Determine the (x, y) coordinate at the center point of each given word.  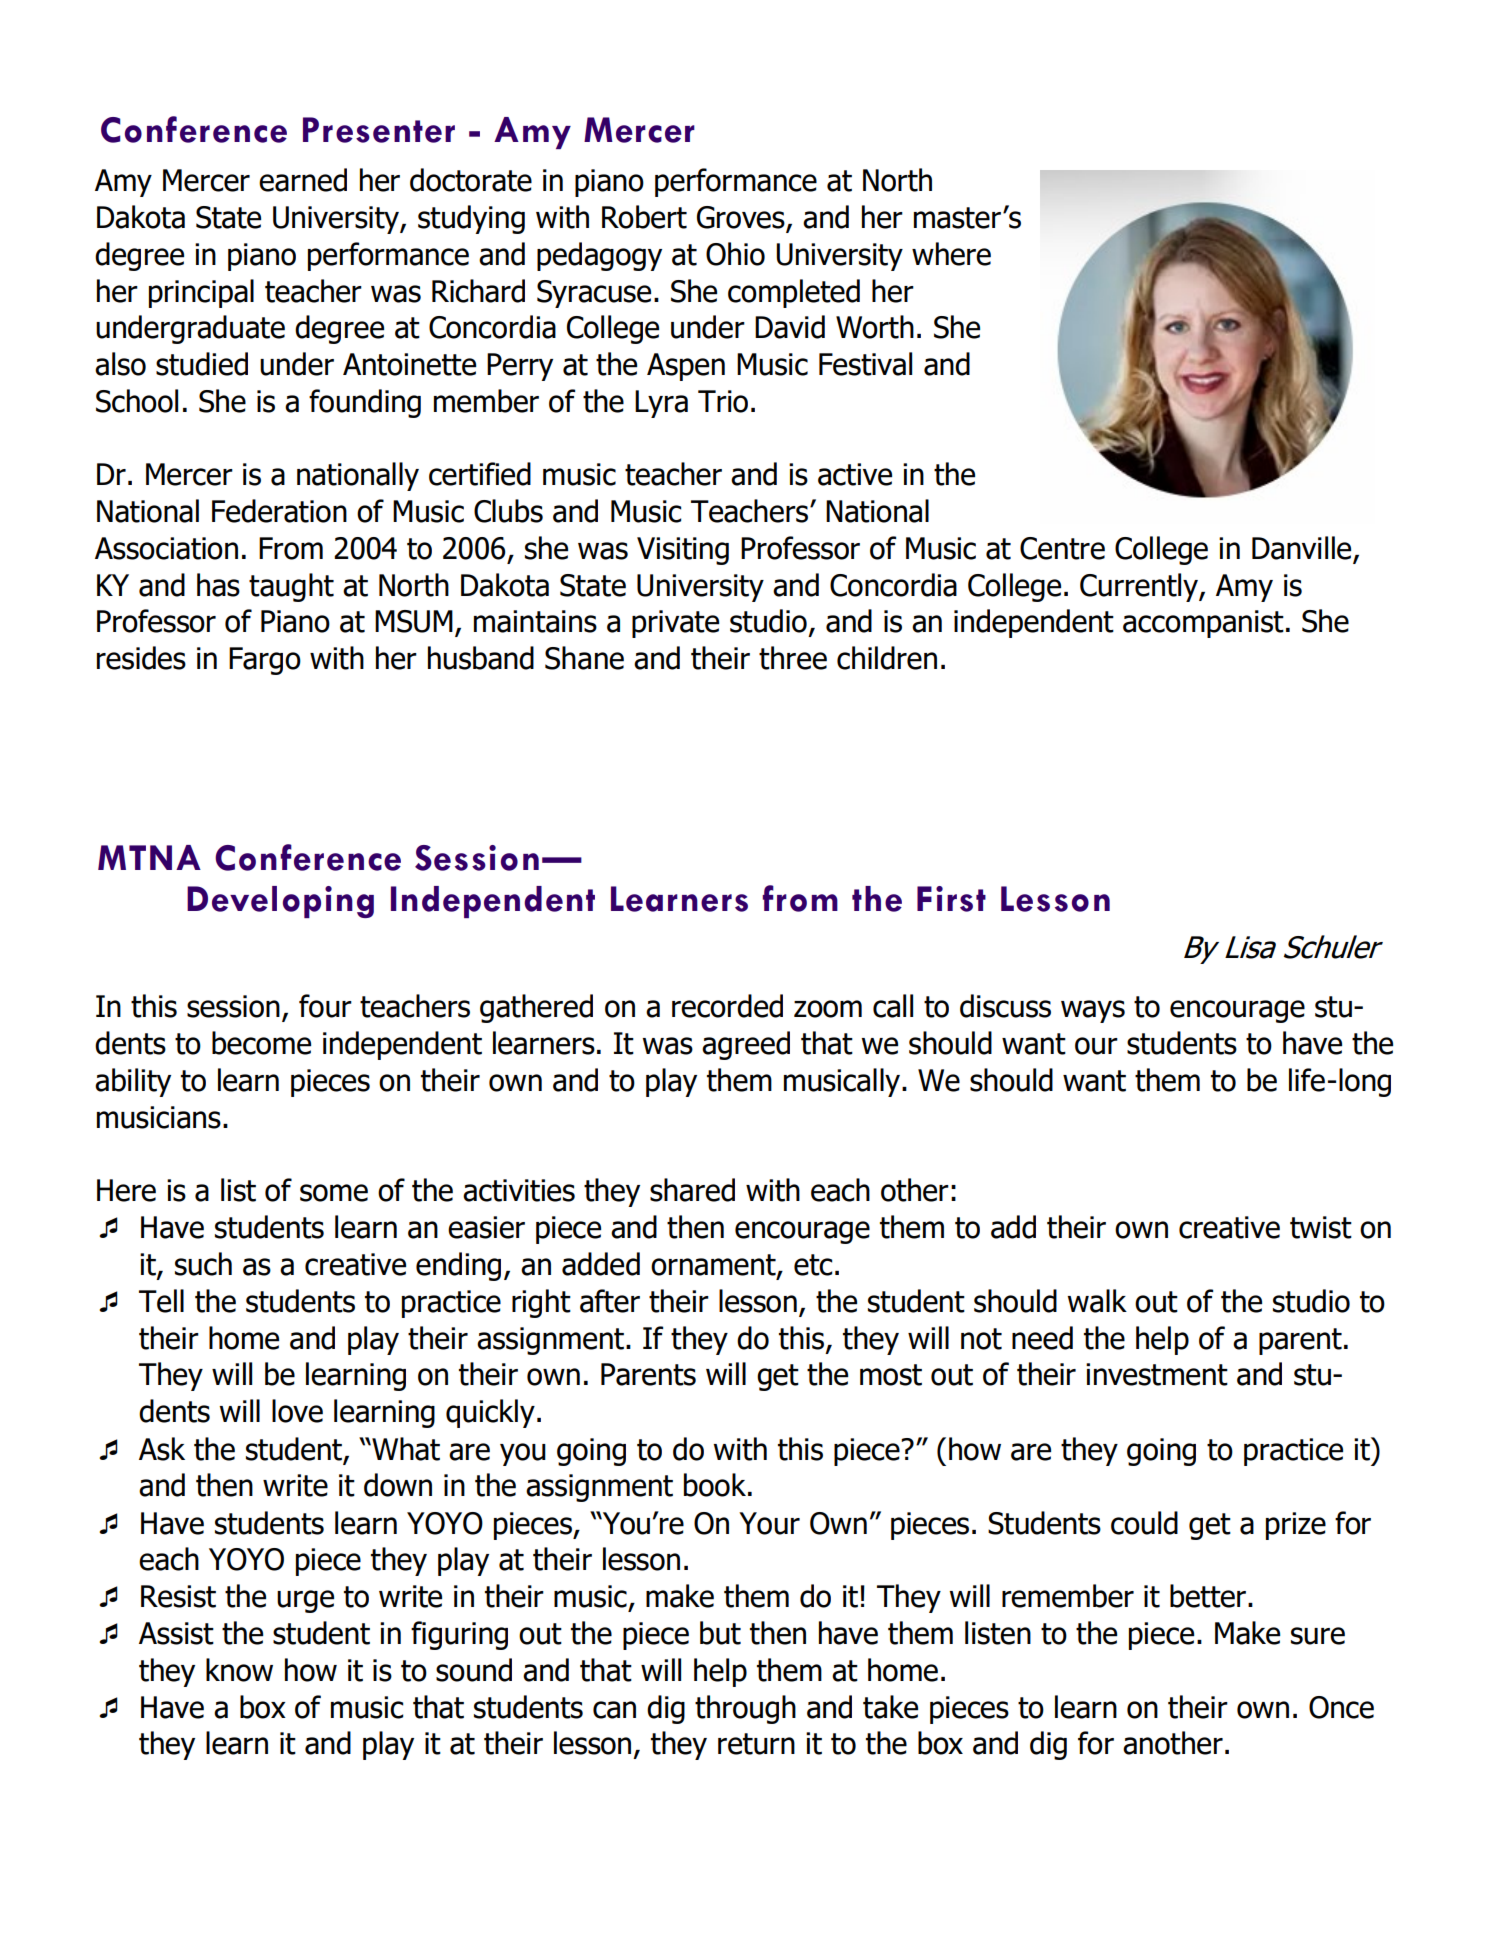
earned (303, 180)
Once (1341, 1707)
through (745, 1709)
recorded (727, 1006)
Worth (875, 327)
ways (1093, 1011)
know (239, 1670)
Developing (280, 902)
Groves (742, 218)
